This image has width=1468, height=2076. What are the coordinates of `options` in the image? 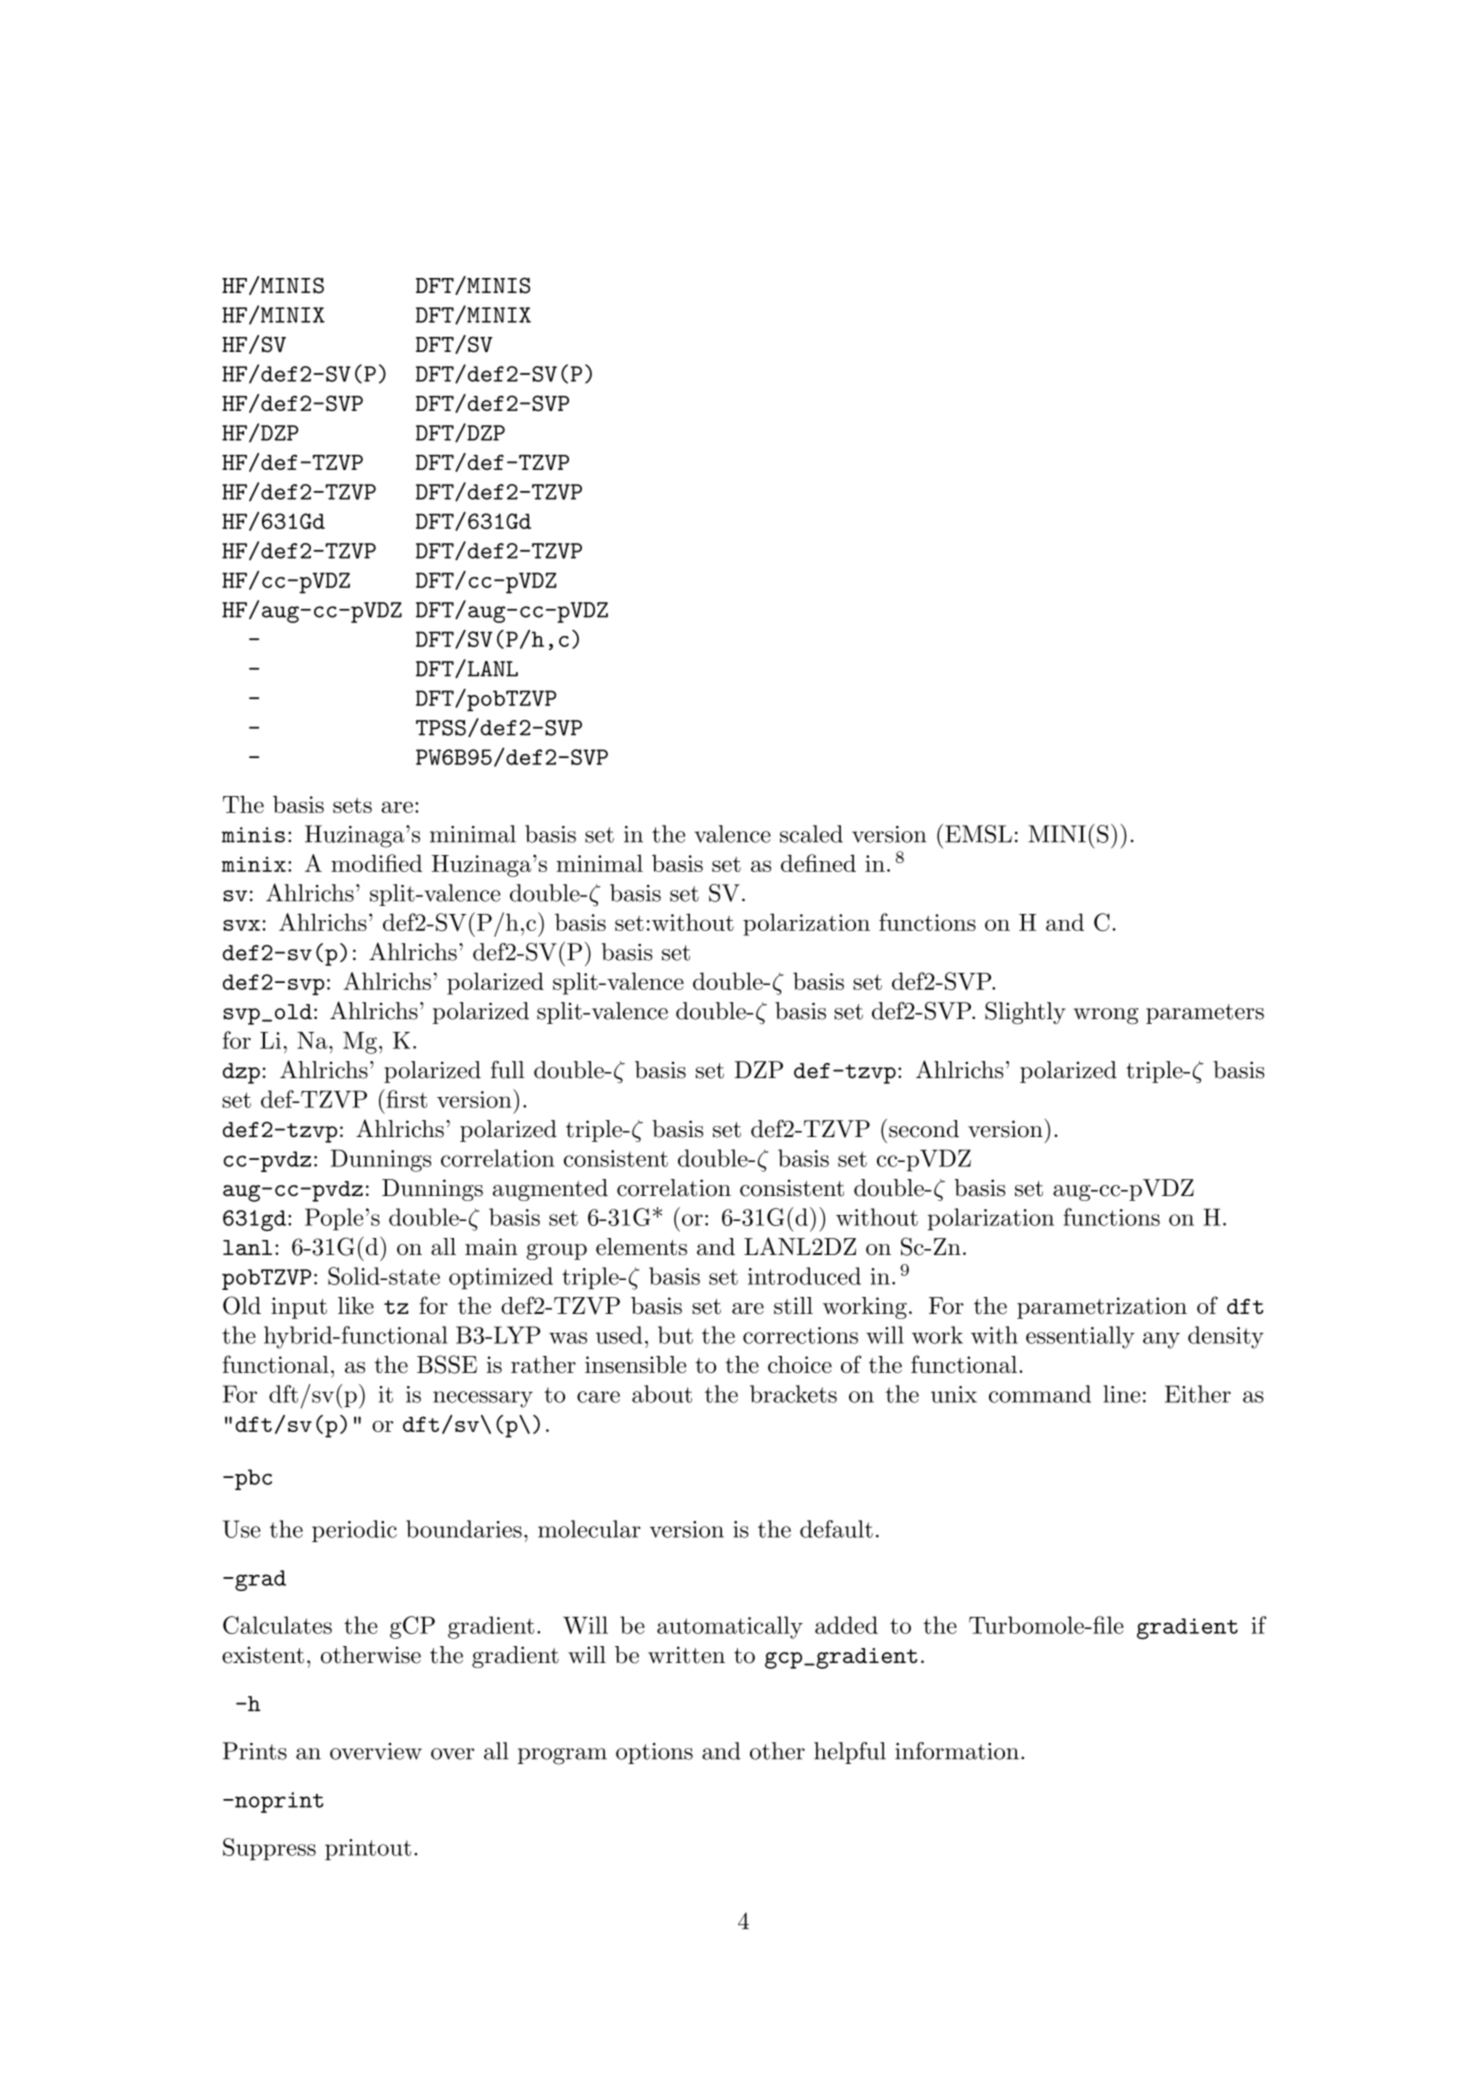 It's located at (654, 1753).
